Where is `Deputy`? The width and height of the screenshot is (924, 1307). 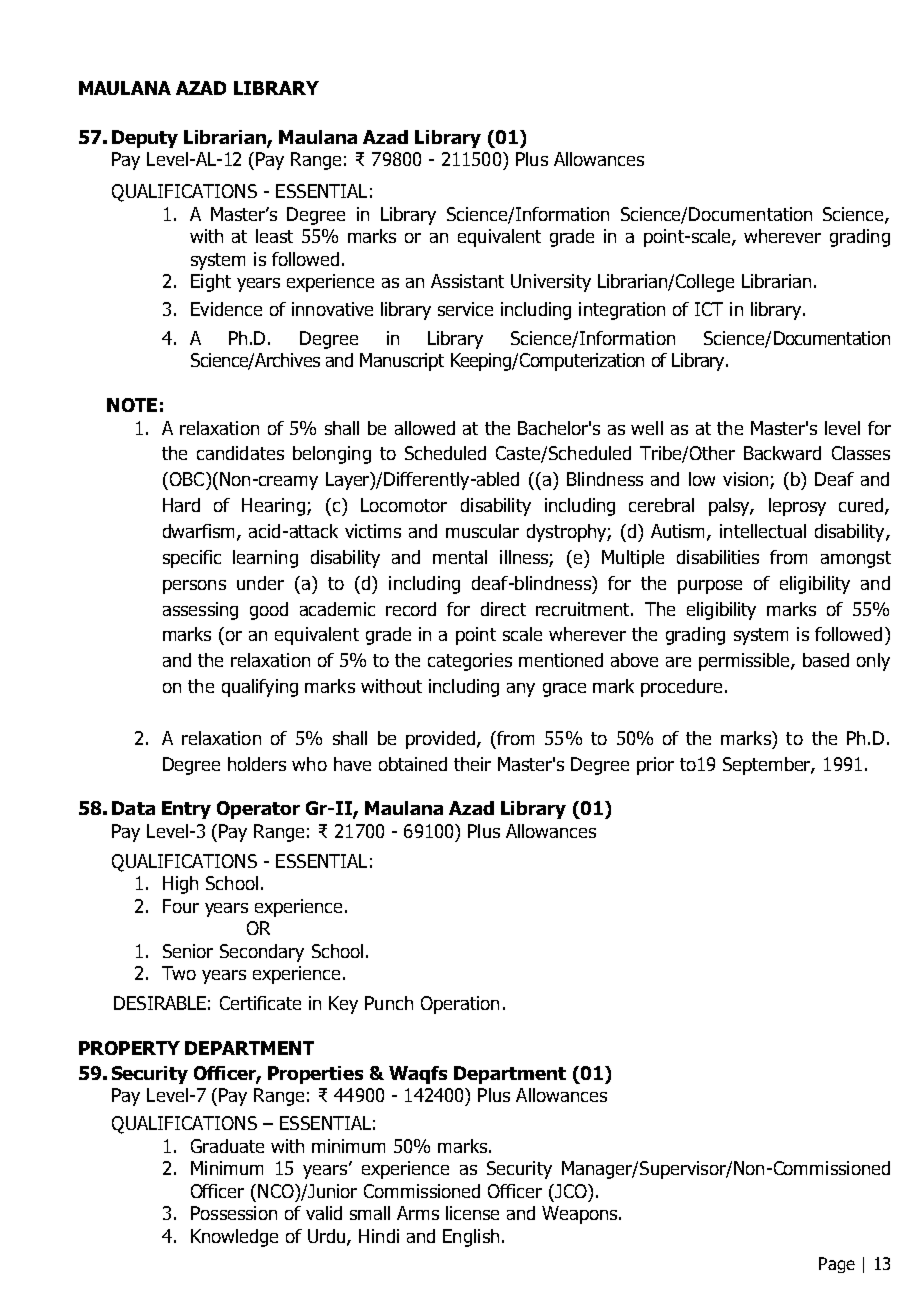
Deputy is located at coordinates (145, 139).
